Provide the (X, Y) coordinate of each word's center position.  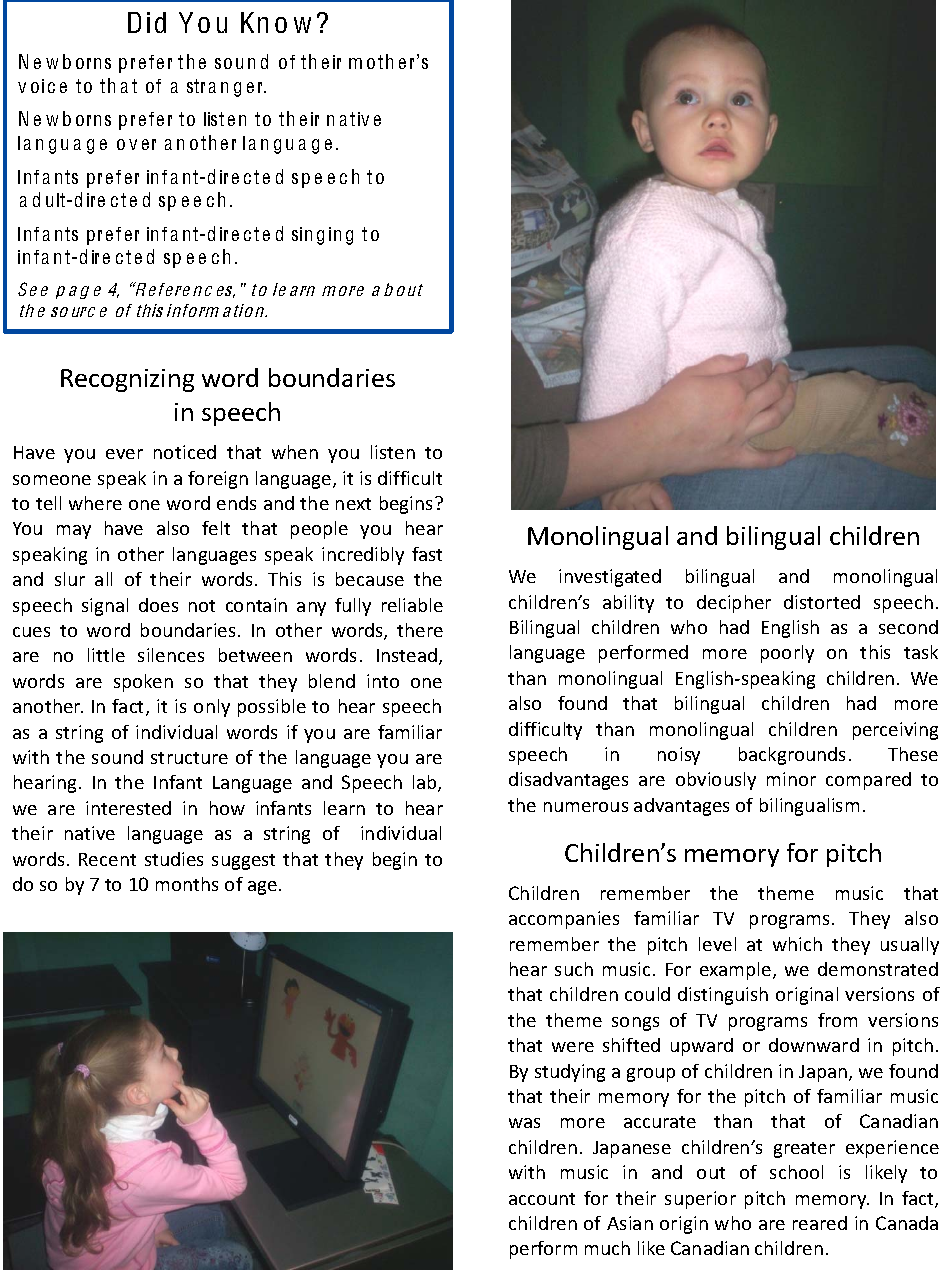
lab (426, 783)
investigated (610, 578)
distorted (822, 602)
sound (117, 757)
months (187, 884)
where (95, 503)
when (295, 452)
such (574, 969)
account (542, 1199)
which (797, 944)
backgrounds (792, 756)
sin (302, 234)
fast (427, 554)
